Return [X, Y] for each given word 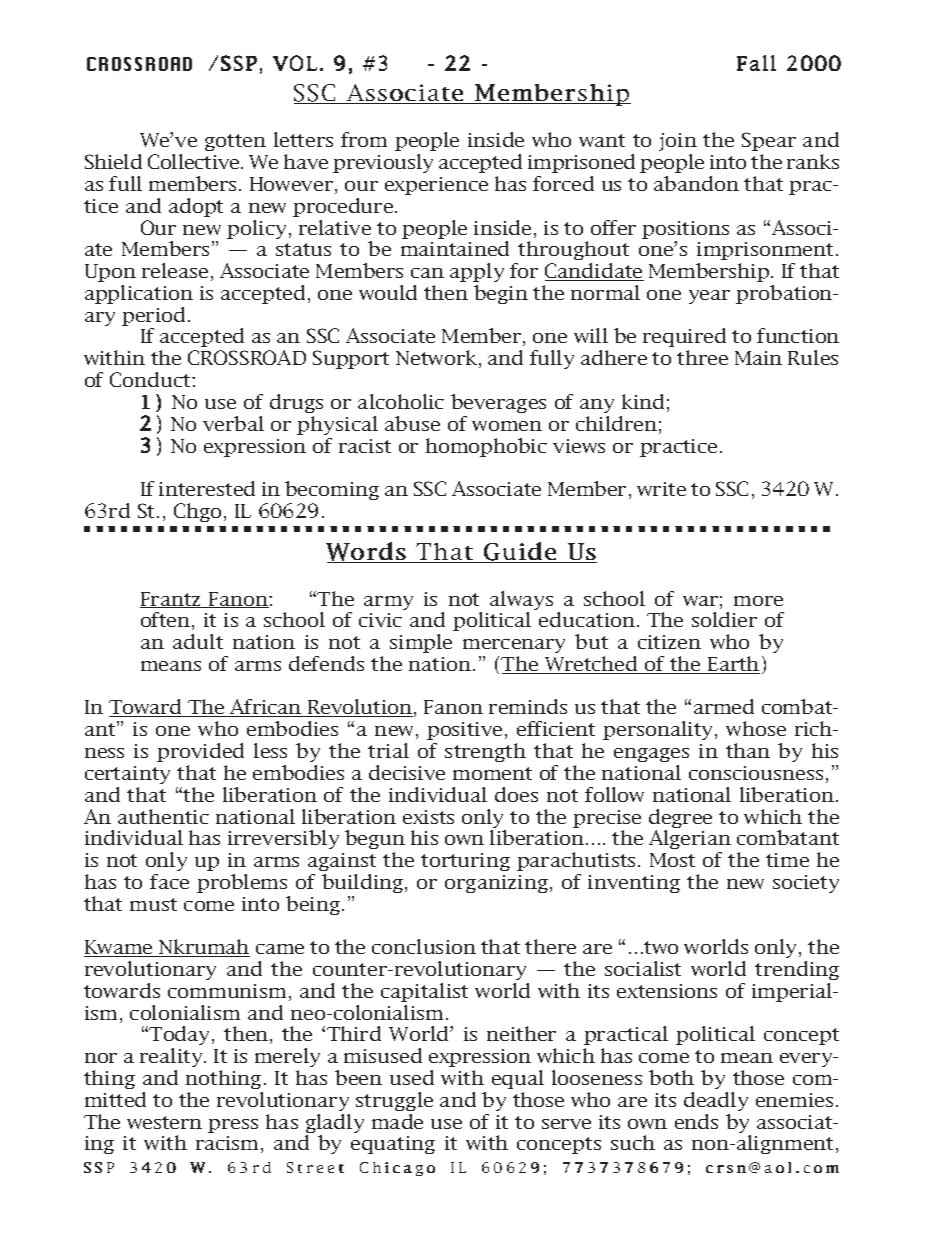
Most [672, 860]
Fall [756, 63]
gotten [235, 142]
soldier [724, 619]
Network [438, 359]
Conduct [151, 379]
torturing [465, 862]
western [164, 1122]
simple [421, 643]
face [169, 881]
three [702, 357]
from [364, 139]
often [167, 621]
